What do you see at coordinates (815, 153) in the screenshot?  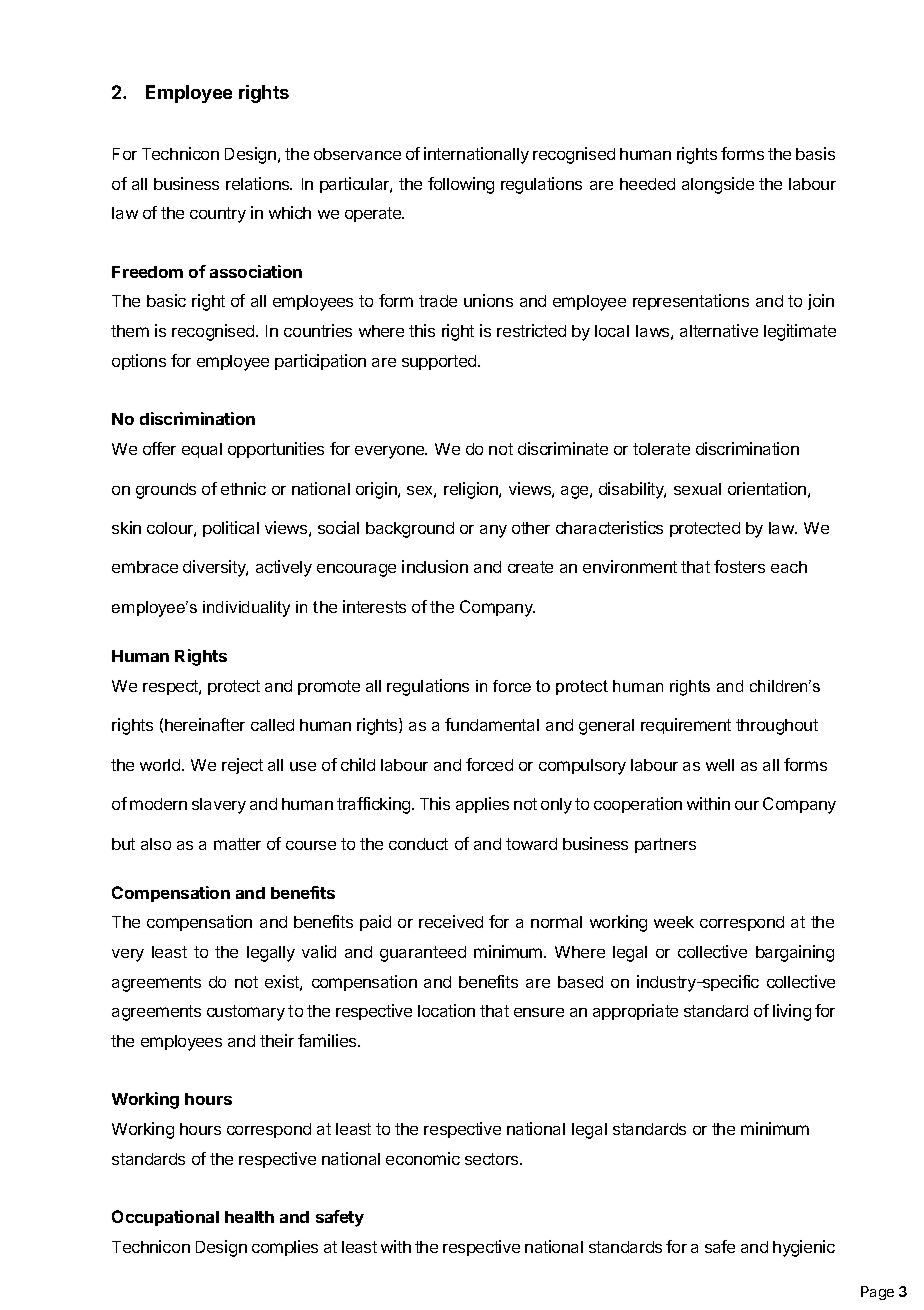 I see `basis` at bounding box center [815, 153].
